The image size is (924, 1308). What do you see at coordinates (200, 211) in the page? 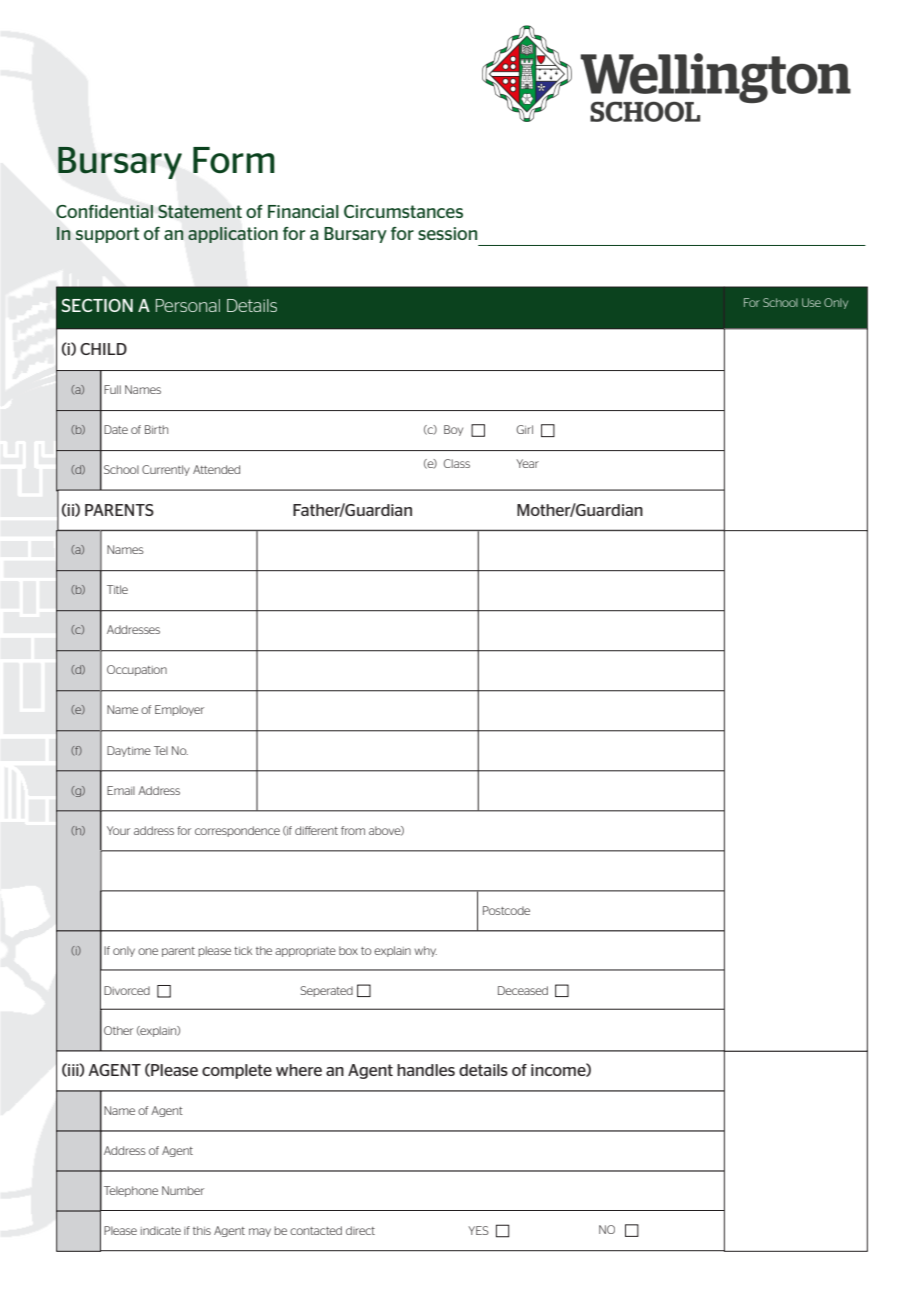
I see `Statement` at bounding box center [200, 211].
